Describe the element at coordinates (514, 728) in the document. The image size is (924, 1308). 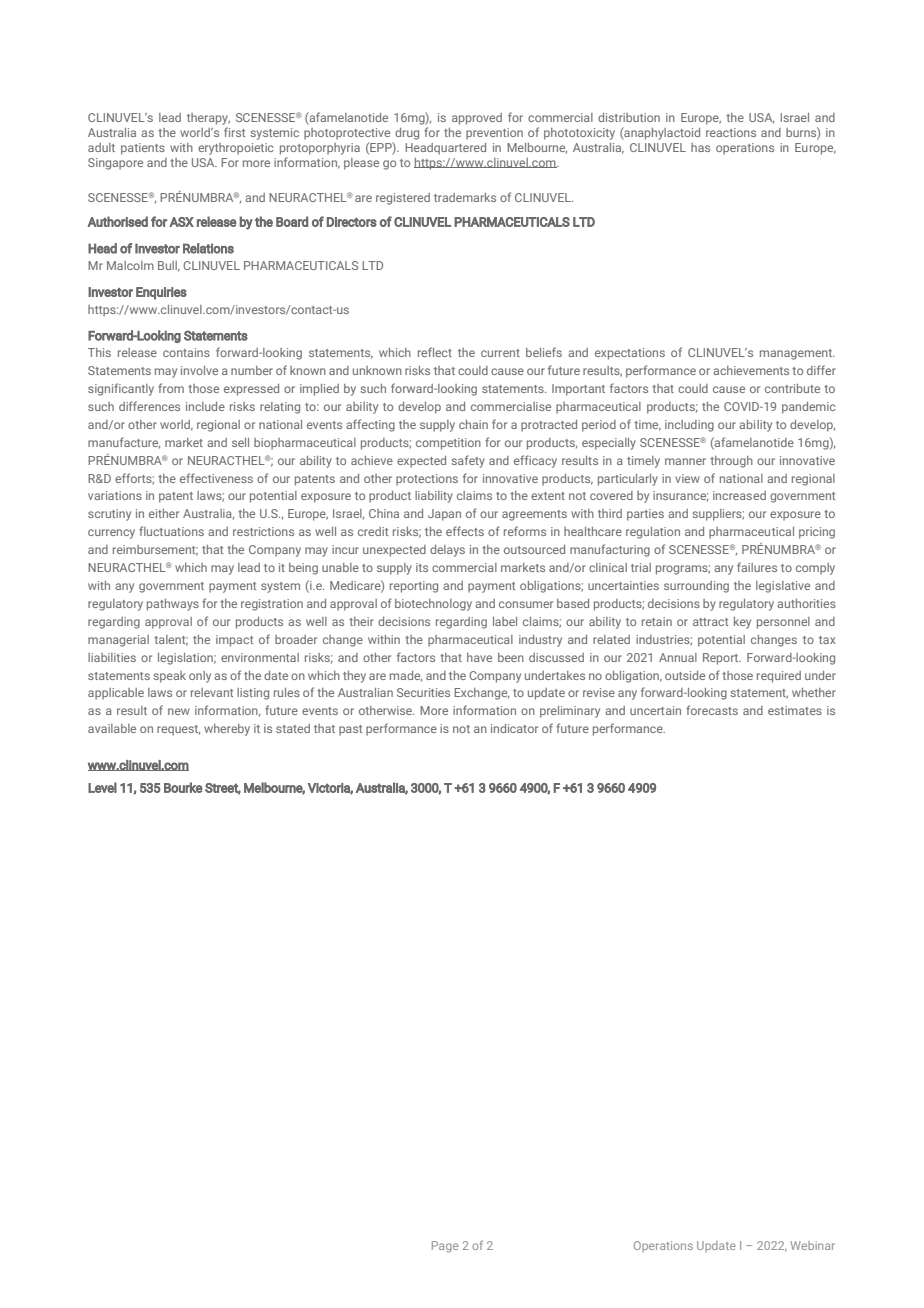
I see `indicator` at that location.
